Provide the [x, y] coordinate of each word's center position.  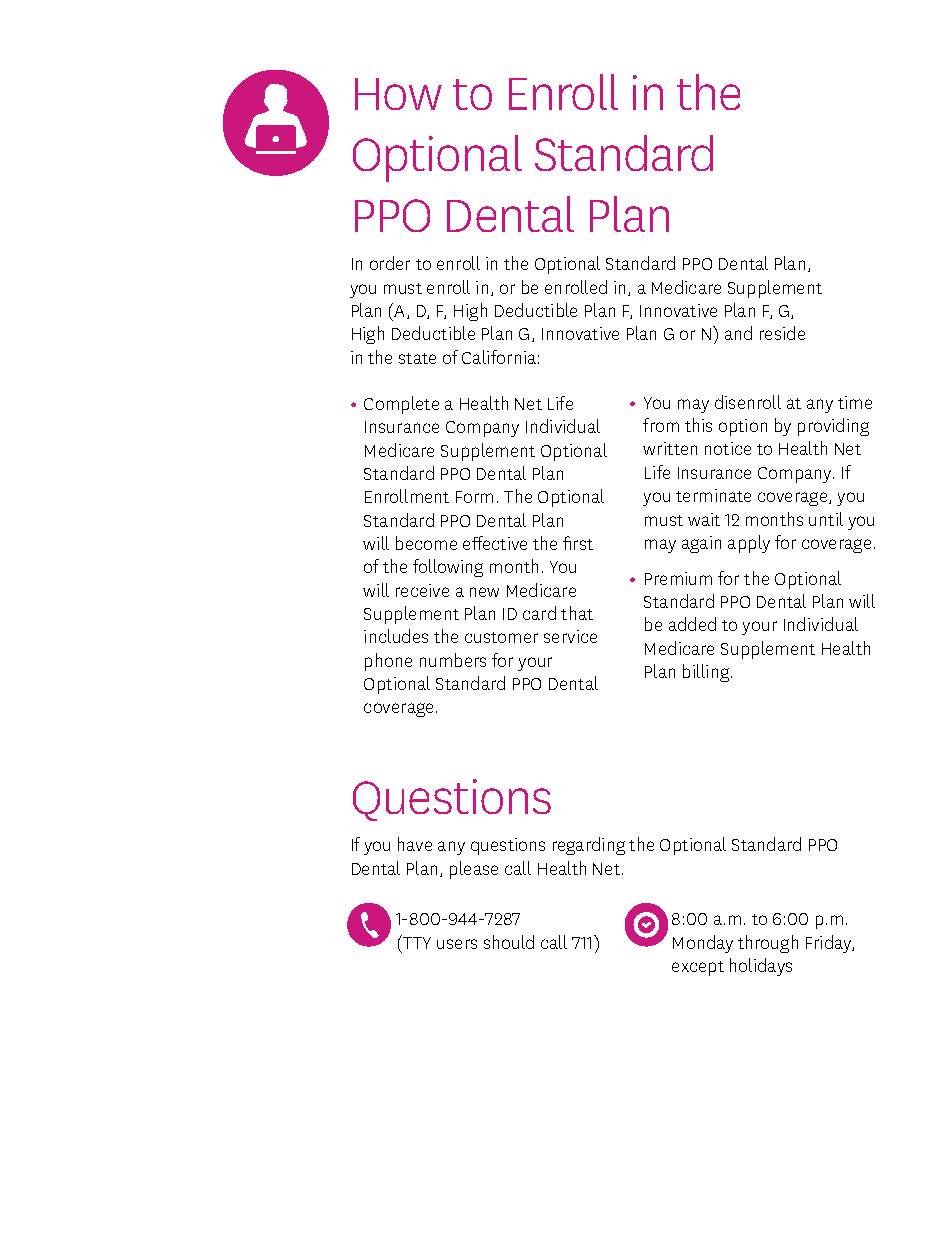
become [426, 543]
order [390, 263]
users [457, 944]
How [398, 94]
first [578, 543]
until [826, 519]
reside [782, 333]
